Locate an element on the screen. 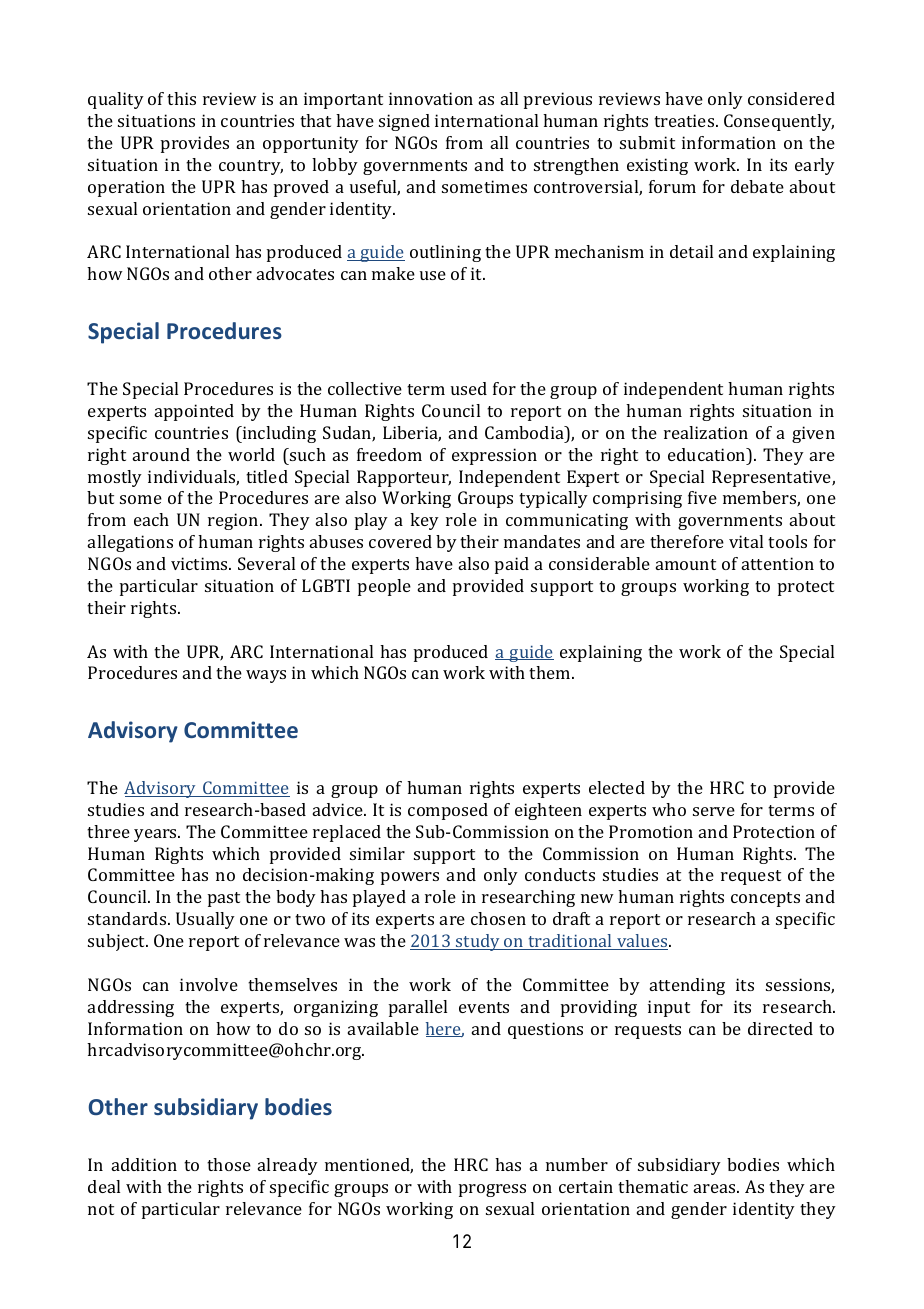  ways is located at coordinates (266, 676).
